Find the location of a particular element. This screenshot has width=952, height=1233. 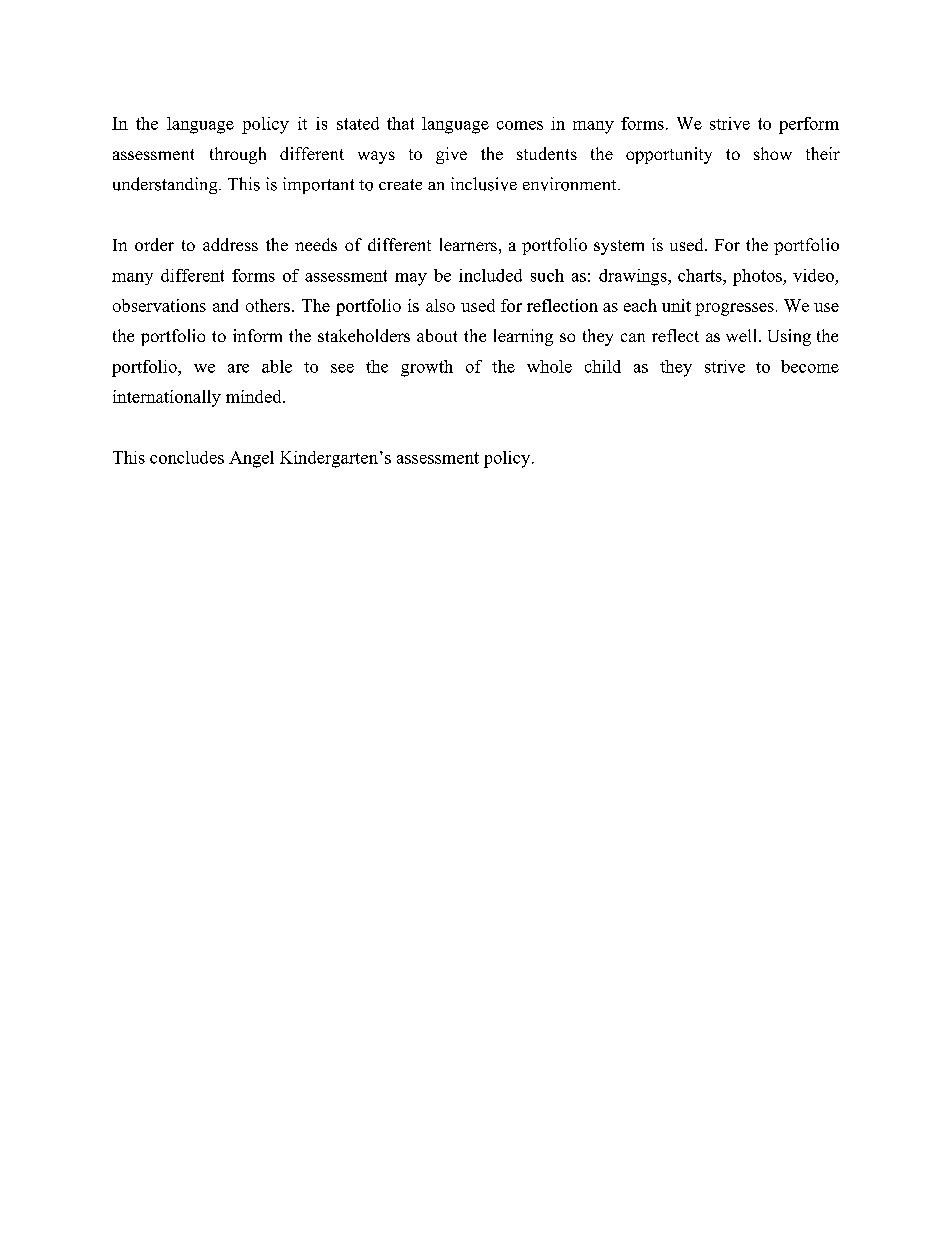

become is located at coordinates (810, 366).
